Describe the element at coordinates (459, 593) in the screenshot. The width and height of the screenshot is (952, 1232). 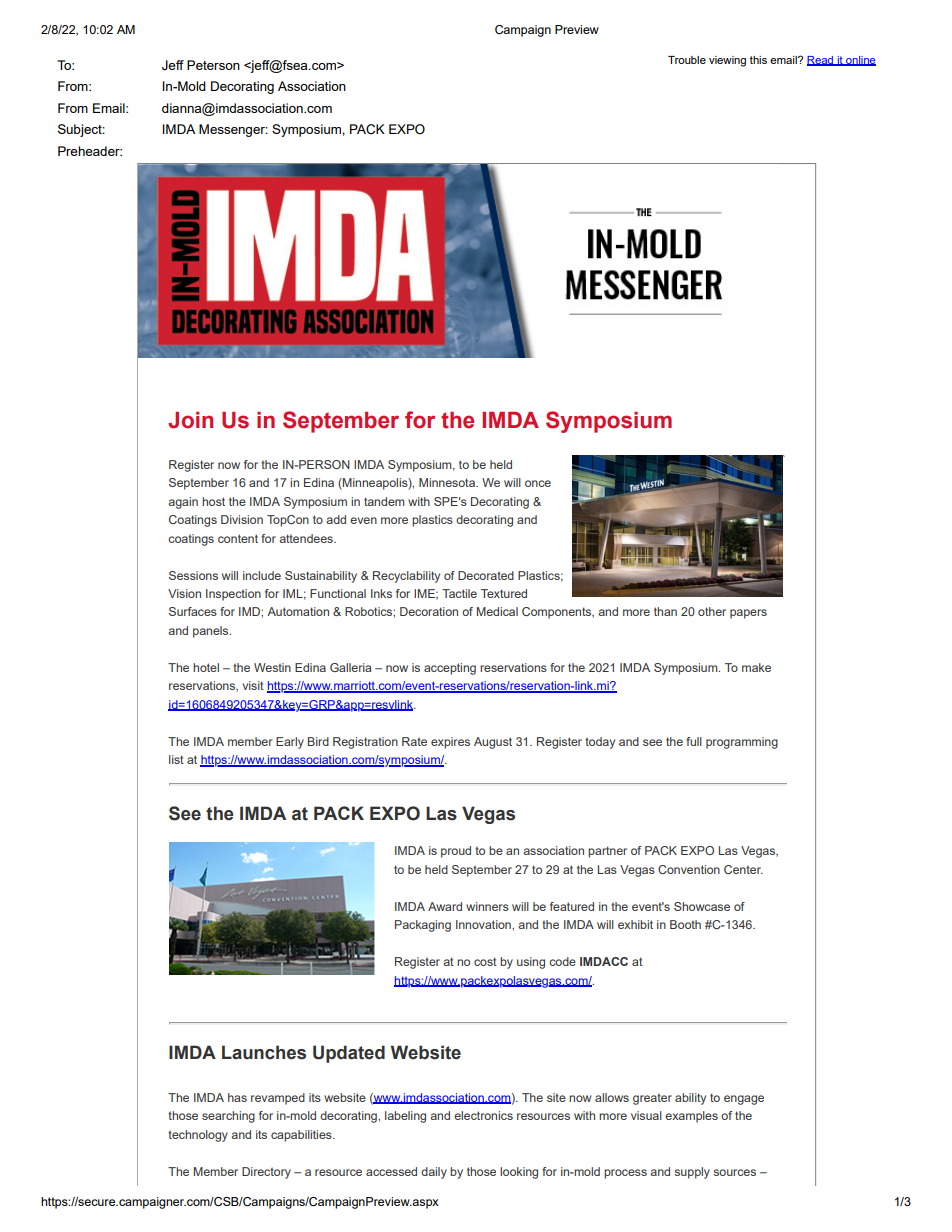
I see `Tactile` at that location.
